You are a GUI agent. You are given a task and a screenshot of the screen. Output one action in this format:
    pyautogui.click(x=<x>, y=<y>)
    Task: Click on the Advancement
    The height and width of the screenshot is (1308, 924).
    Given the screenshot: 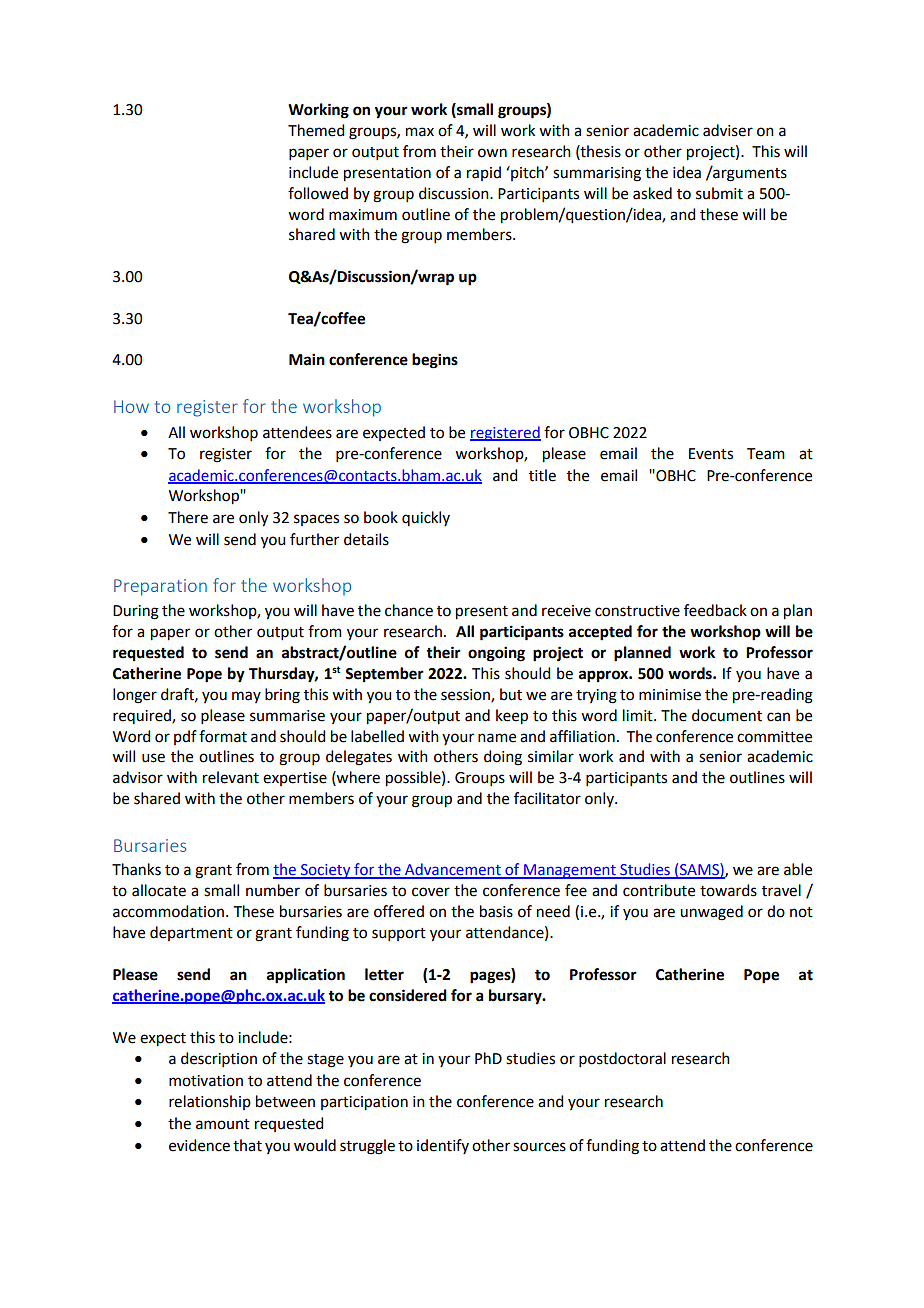 What is the action you would take?
    pyautogui.click(x=453, y=870)
